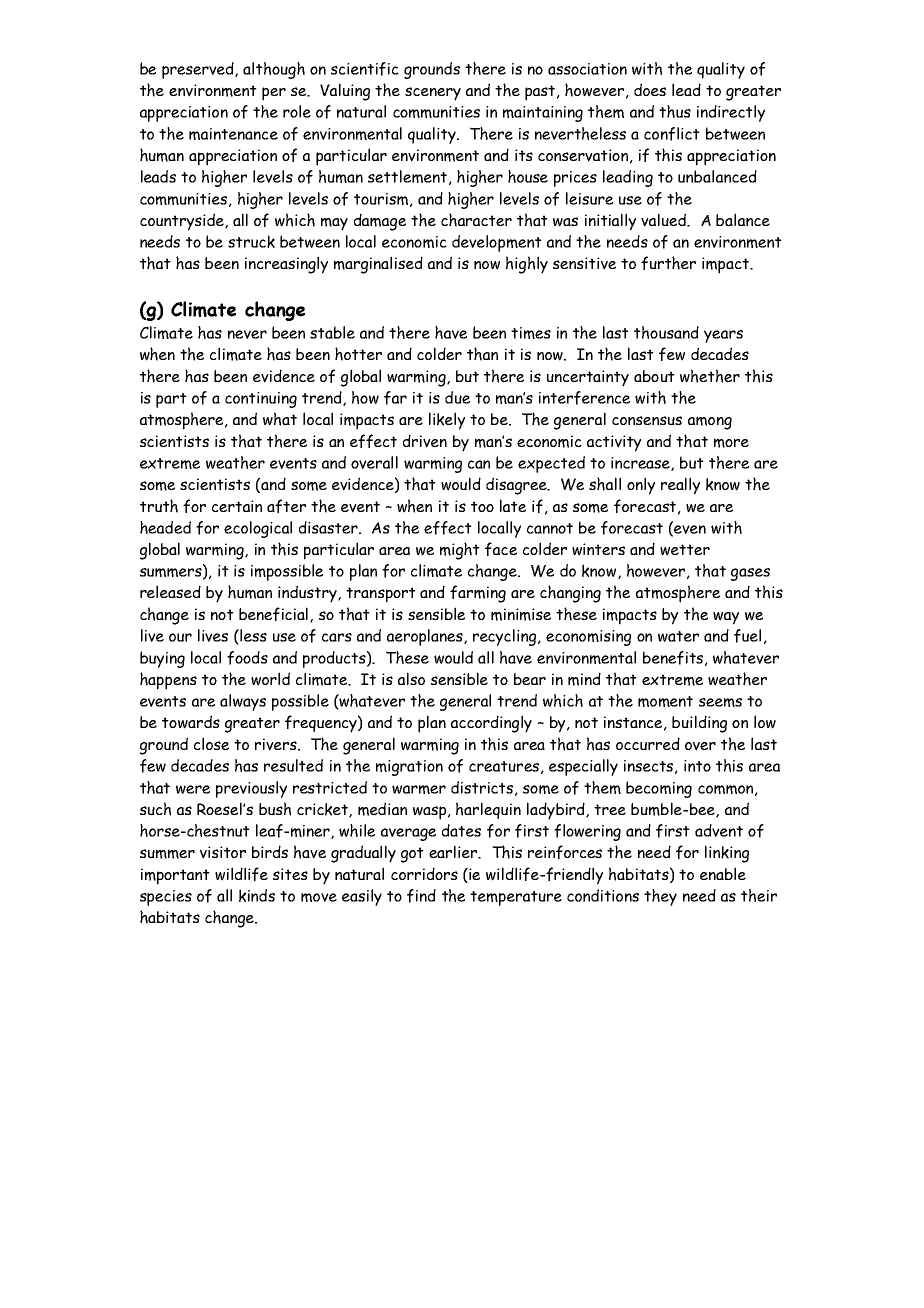  Describe the element at coordinates (482, 506) in the screenshot. I see `too` at that location.
